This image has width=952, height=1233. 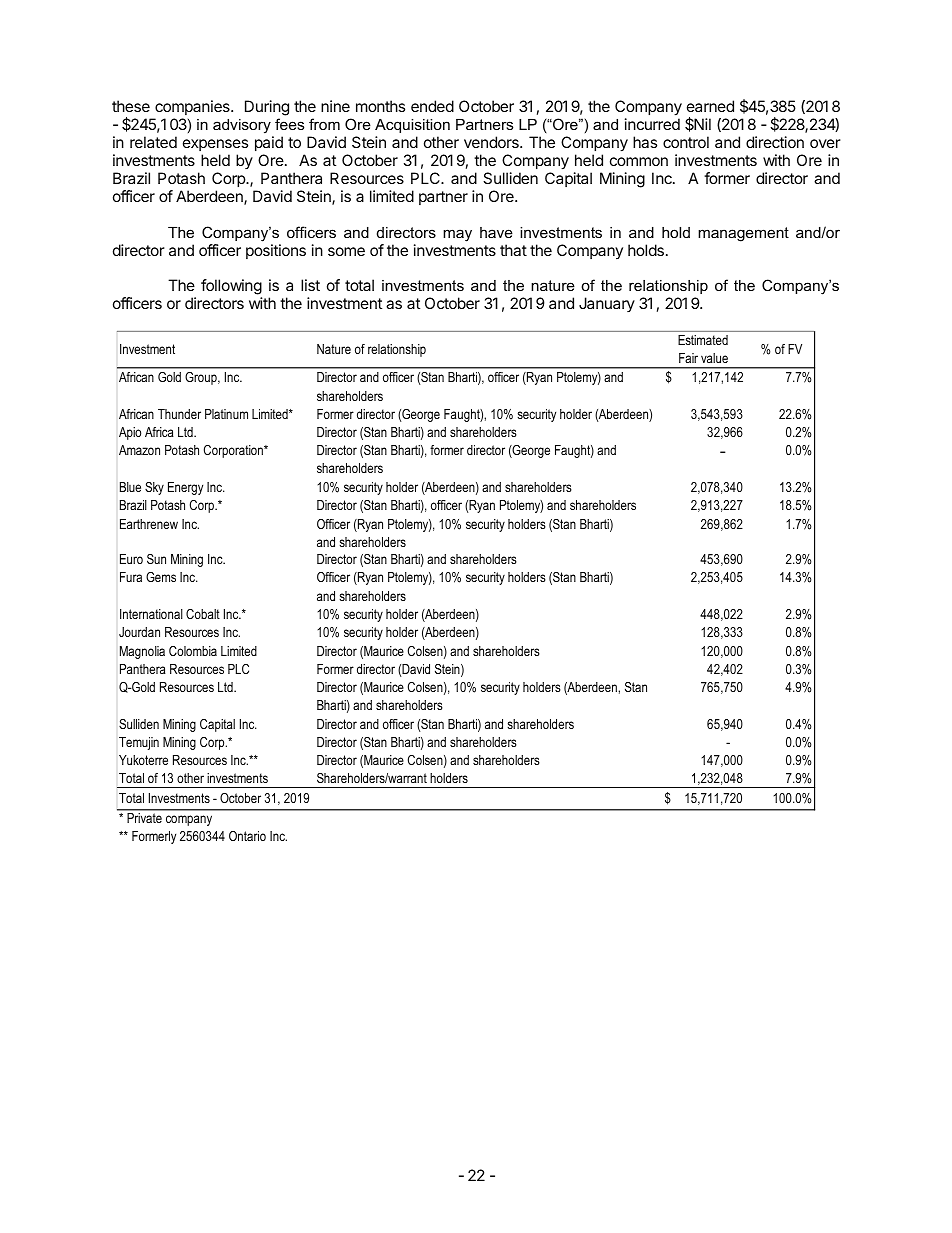 What do you see at coordinates (139, 743) in the image?
I see `Temujin` at bounding box center [139, 743].
